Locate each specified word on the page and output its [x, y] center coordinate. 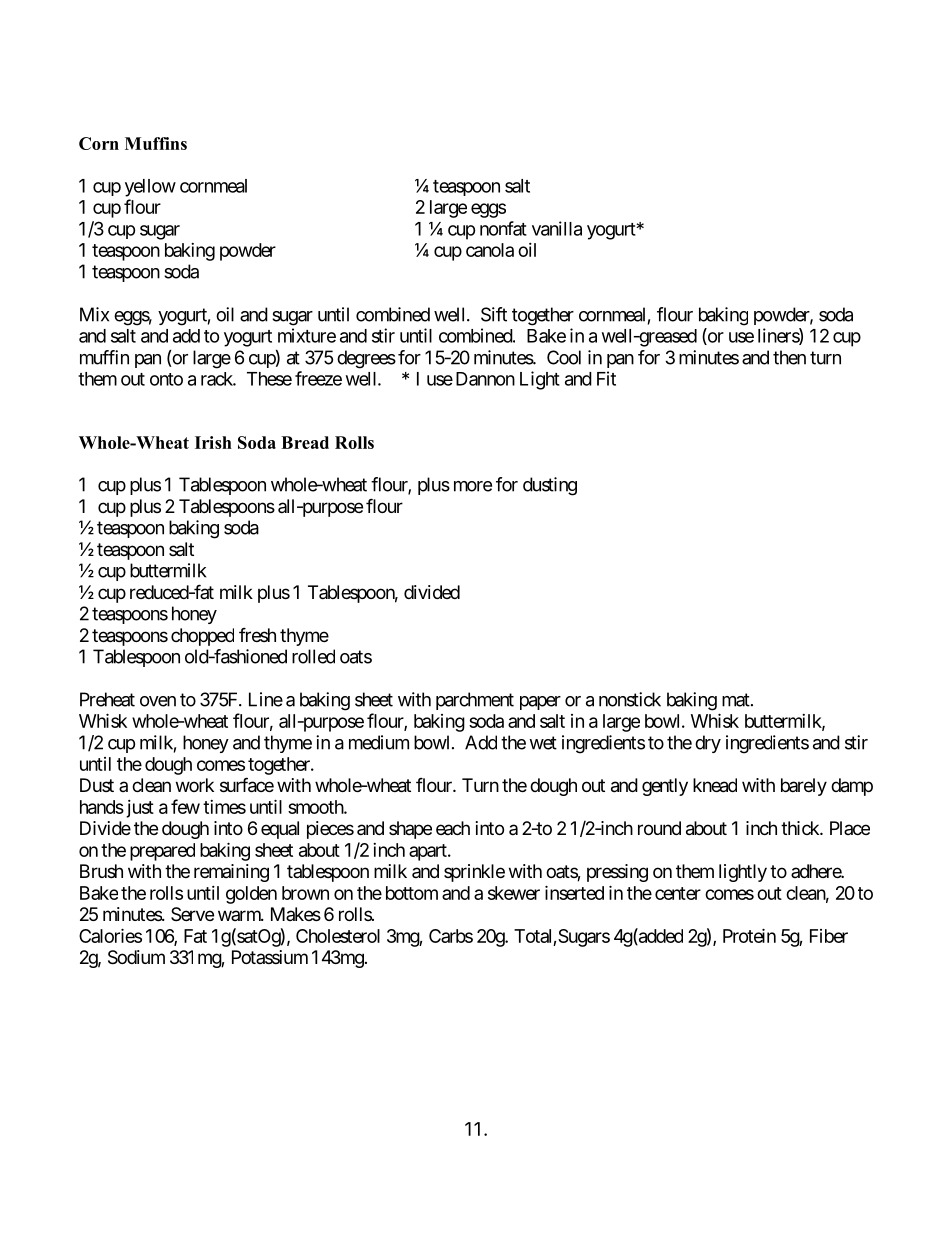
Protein [749, 935]
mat [736, 700]
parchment [475, 701]
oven [158, 701]
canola [490, 250]
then [789, 357]
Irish [213, 442]
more [473, 486]
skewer [514, 893]
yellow [150, 188]
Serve [192, 914]
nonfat [503, 228]
